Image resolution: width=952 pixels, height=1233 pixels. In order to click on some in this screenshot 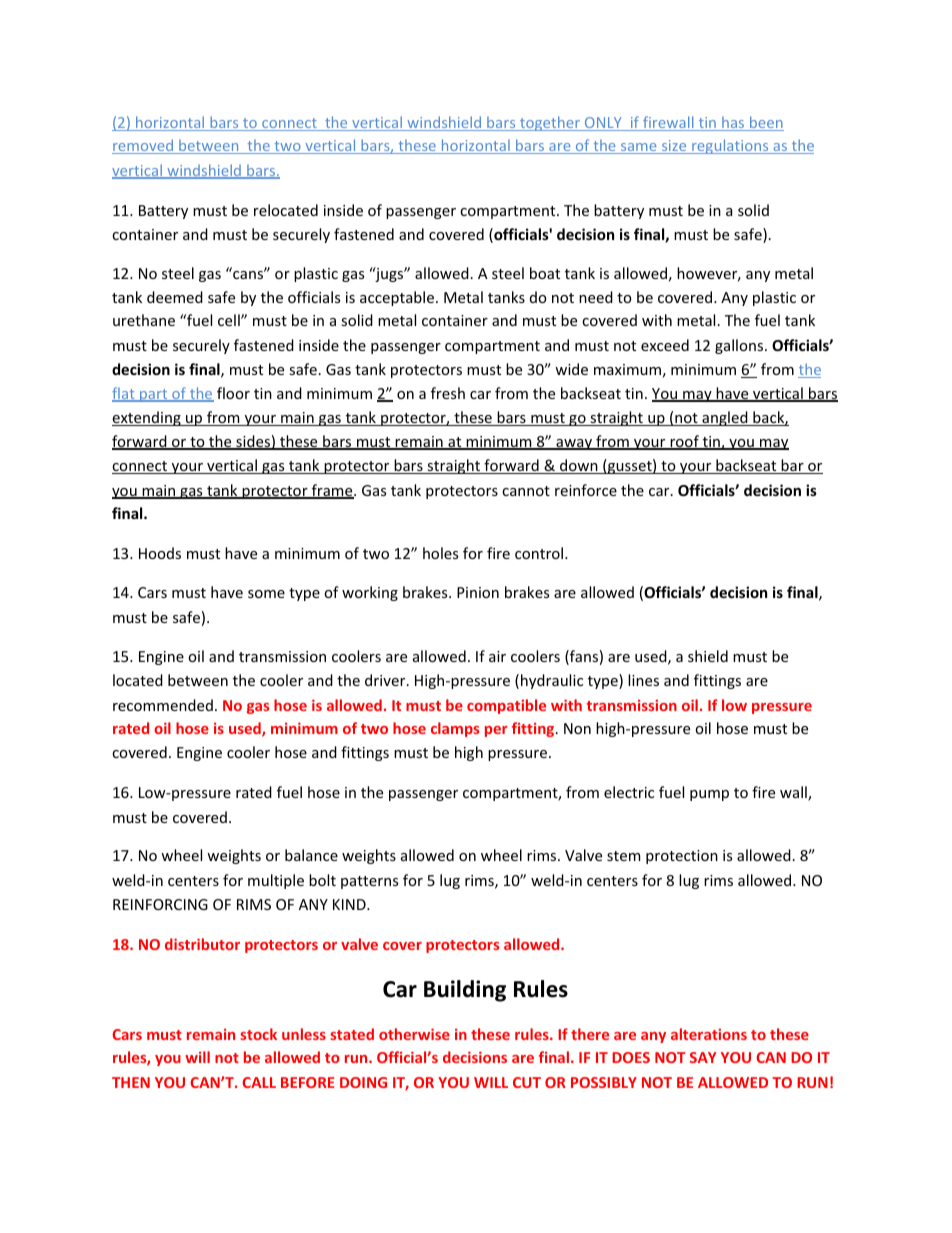, I will do `click(266, 594)`.
